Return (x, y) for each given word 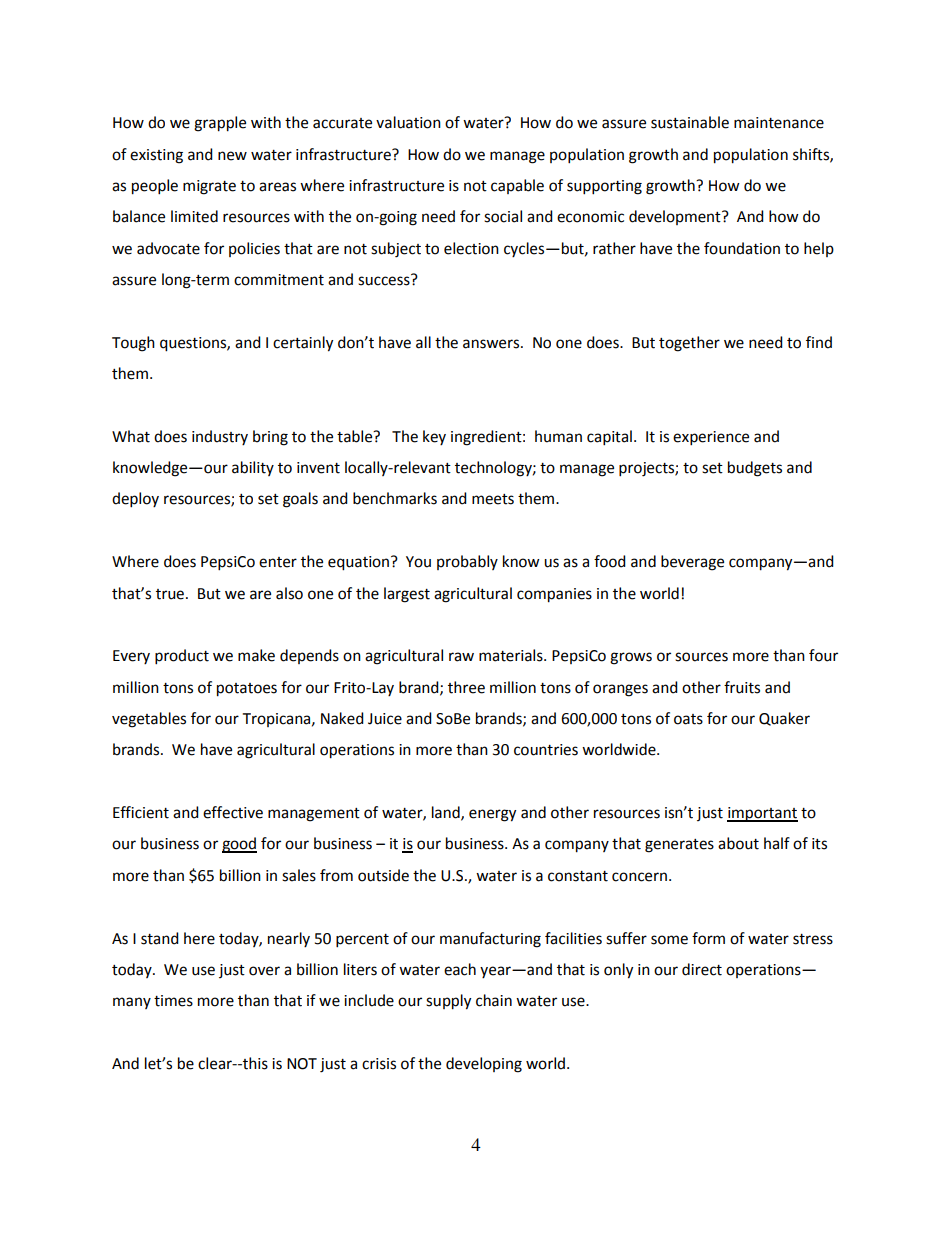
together (689, 344)
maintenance (779, 123)
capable (517, 186)
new (232, 156)
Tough (133, 344)
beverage (692, 563)
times (173, 1001)
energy (492, 815)
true (170, 594)
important (762, 814)
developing (484, 1065)
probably (467, 562)
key (434, 437)
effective (233, 812)
